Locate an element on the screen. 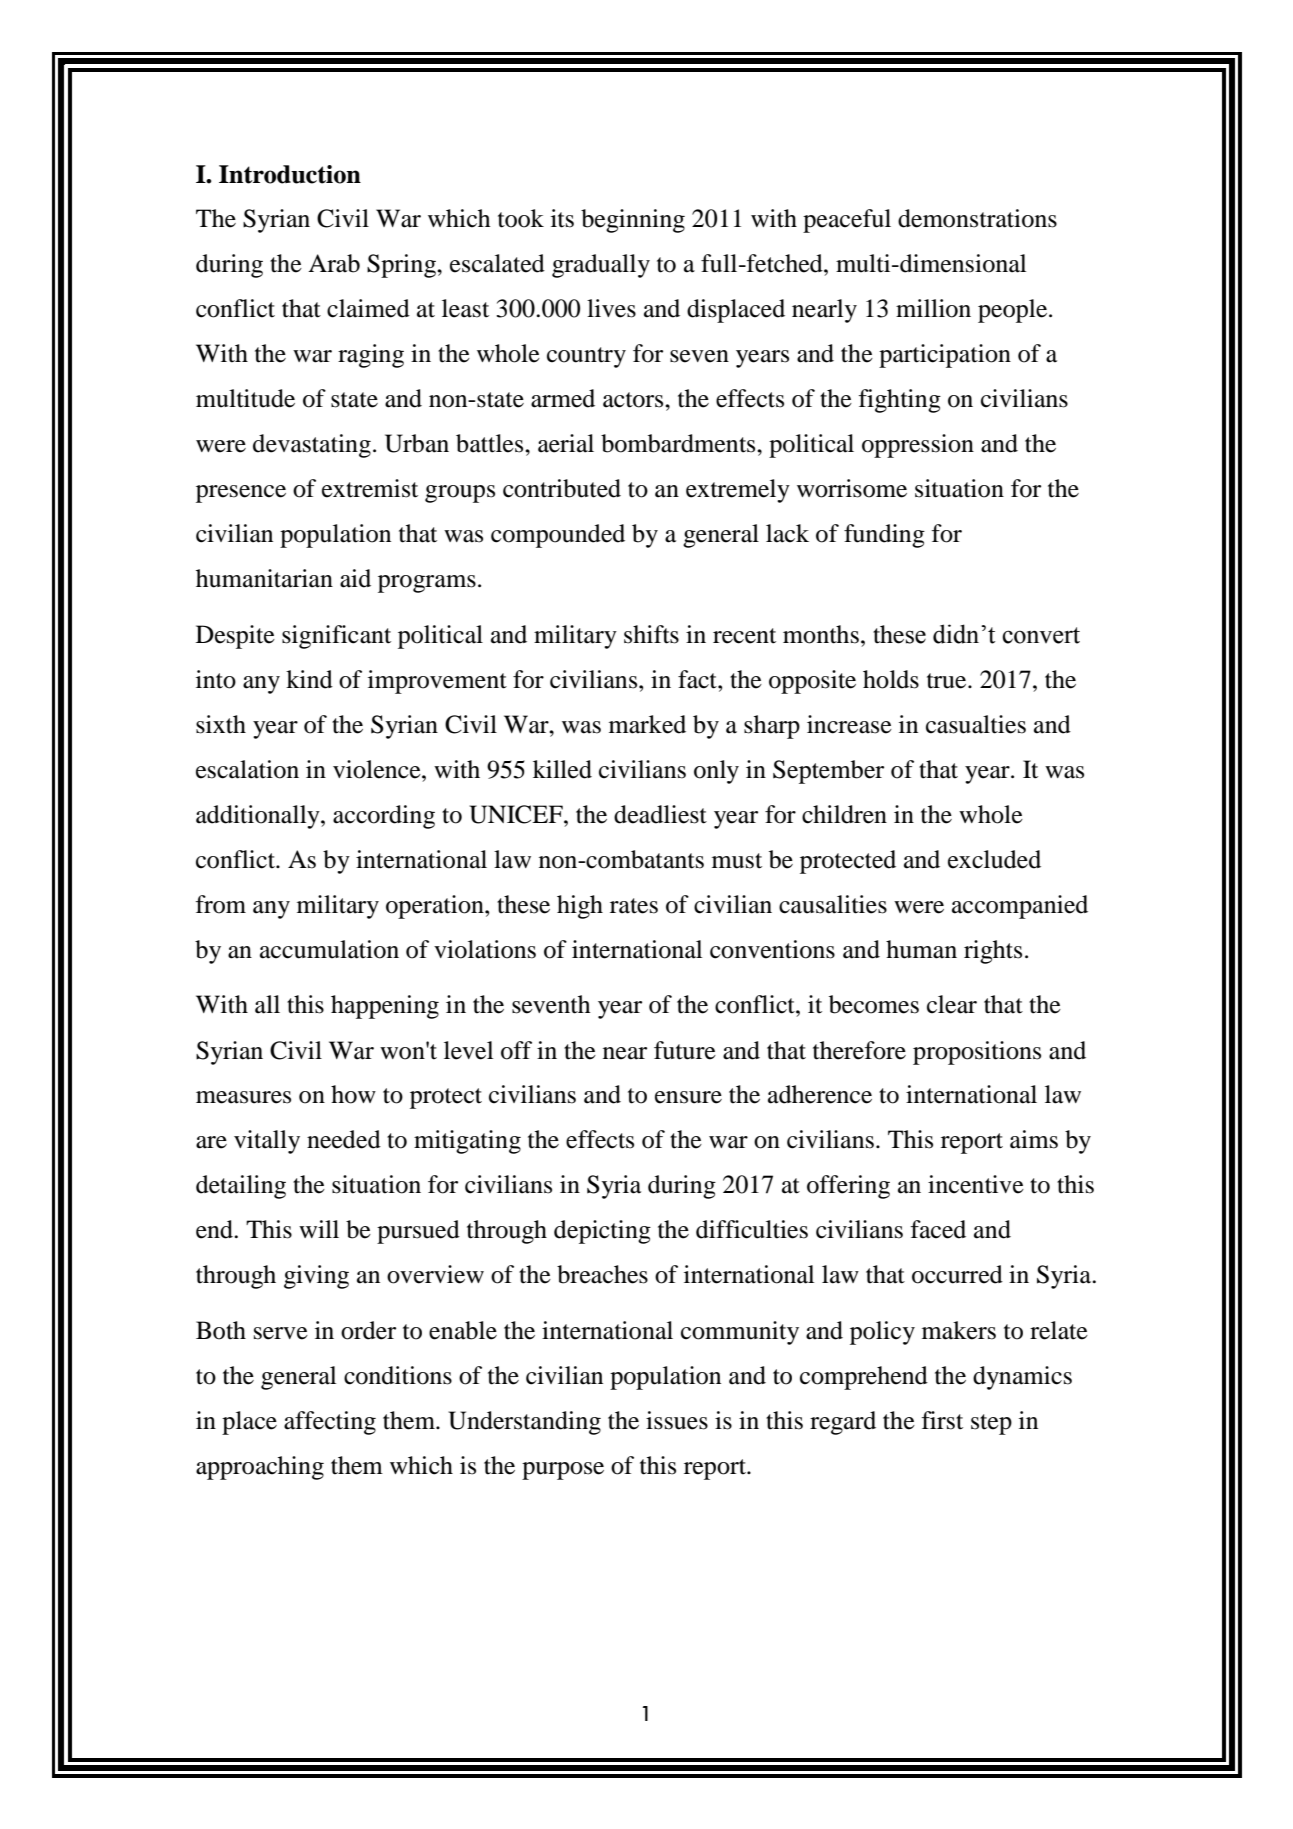  will is located at coordinates (319, 1229).
